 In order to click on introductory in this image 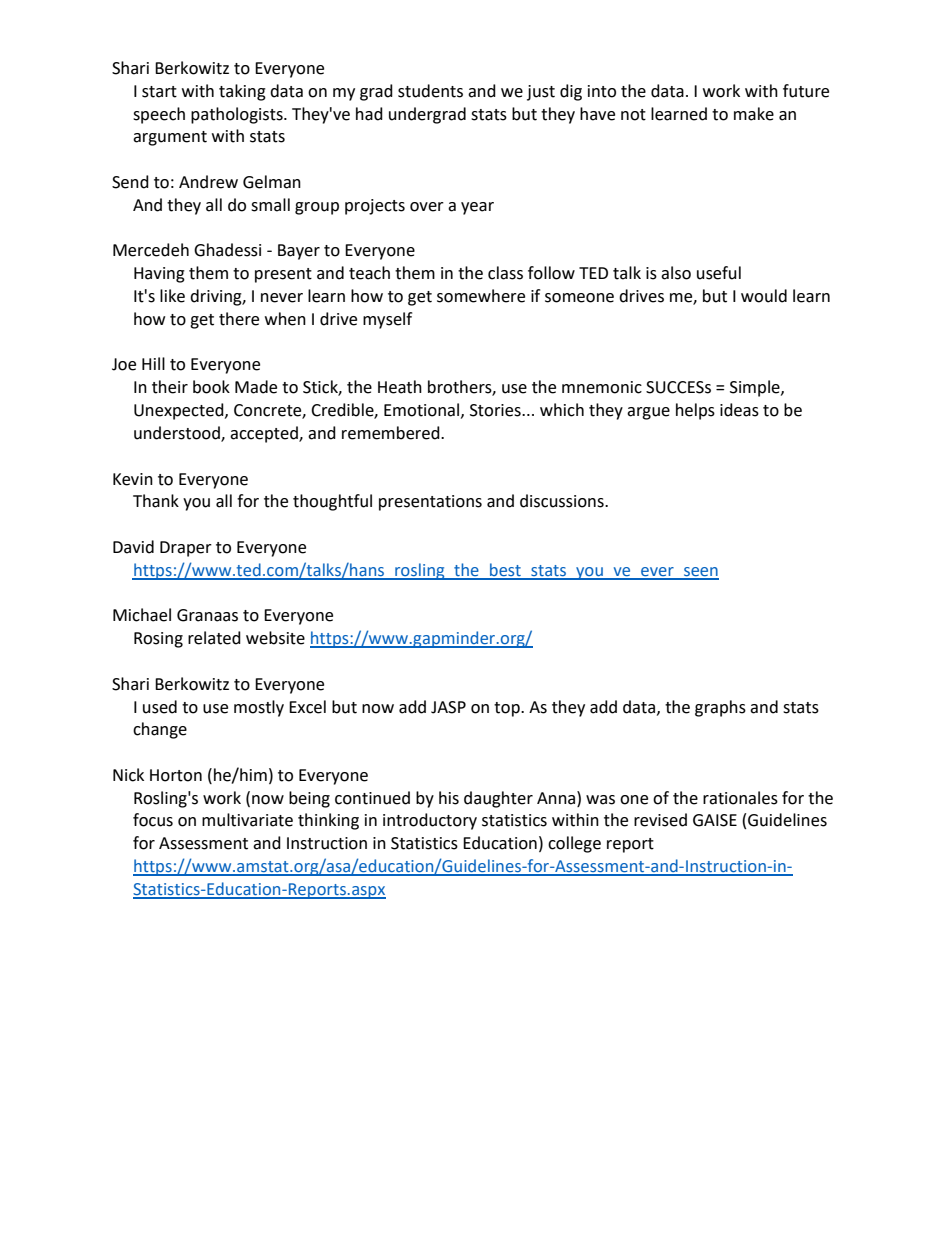, I will do `click(430, 821)`.
